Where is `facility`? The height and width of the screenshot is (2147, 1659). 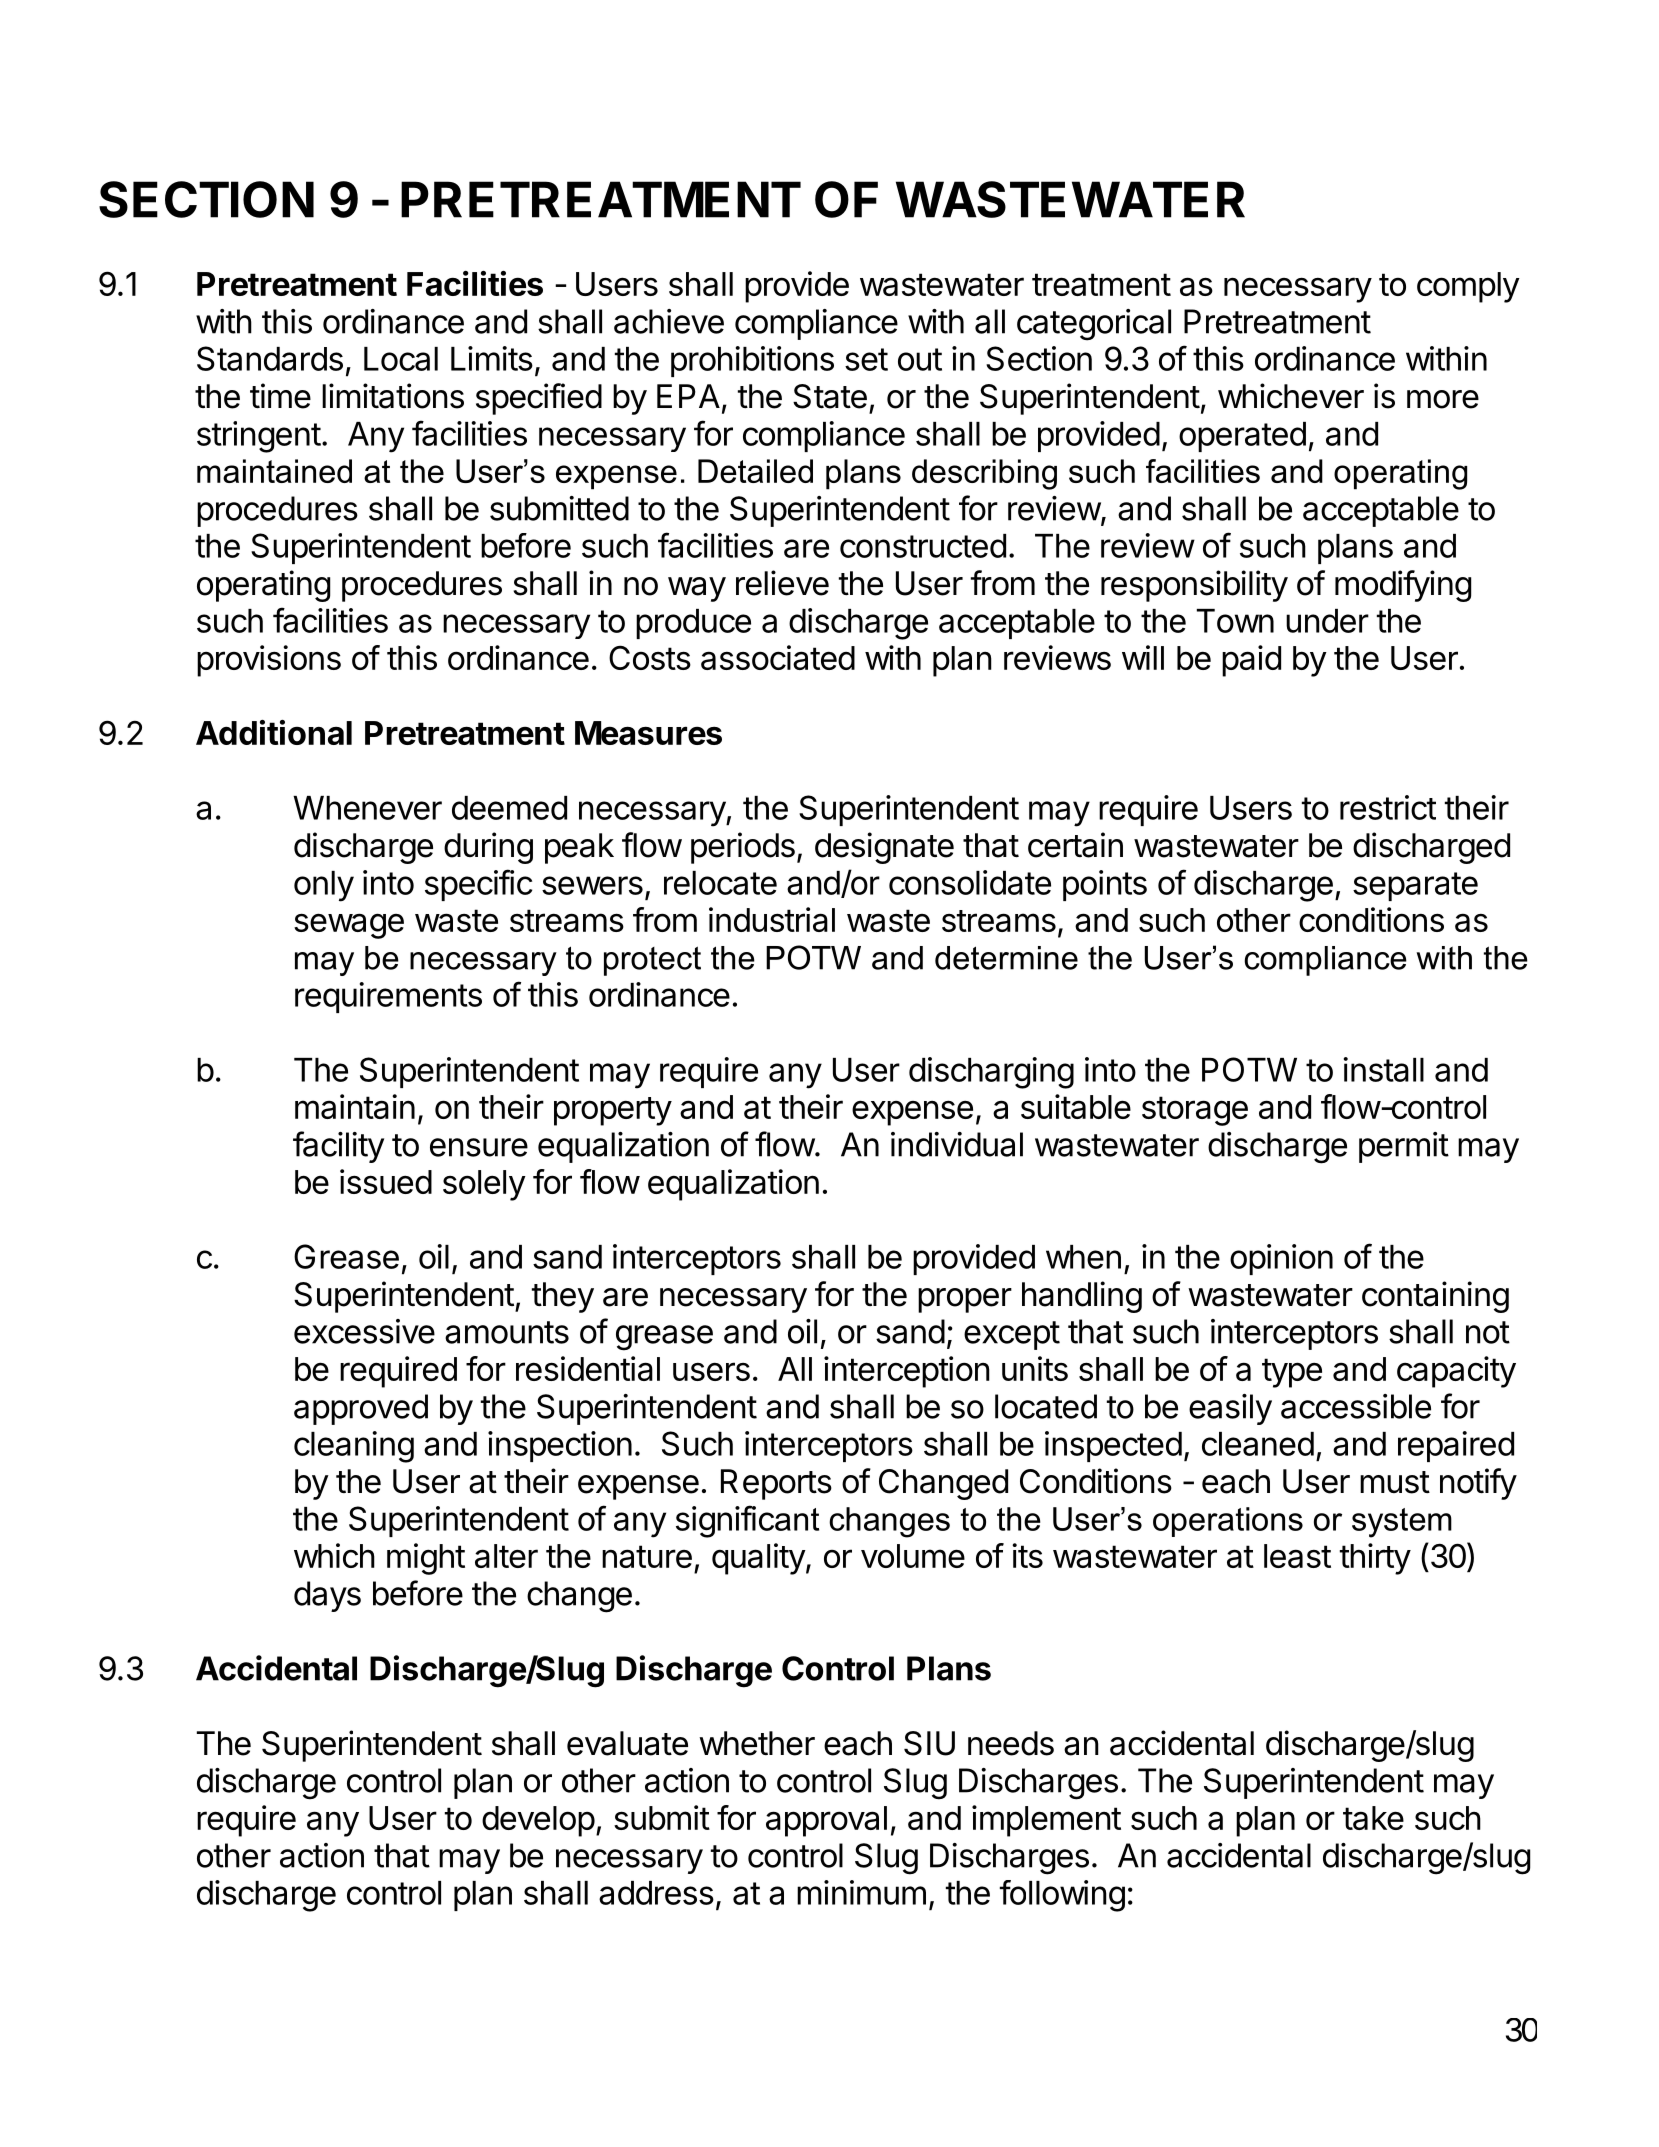 facility is located at coordinates (338, 1147).
